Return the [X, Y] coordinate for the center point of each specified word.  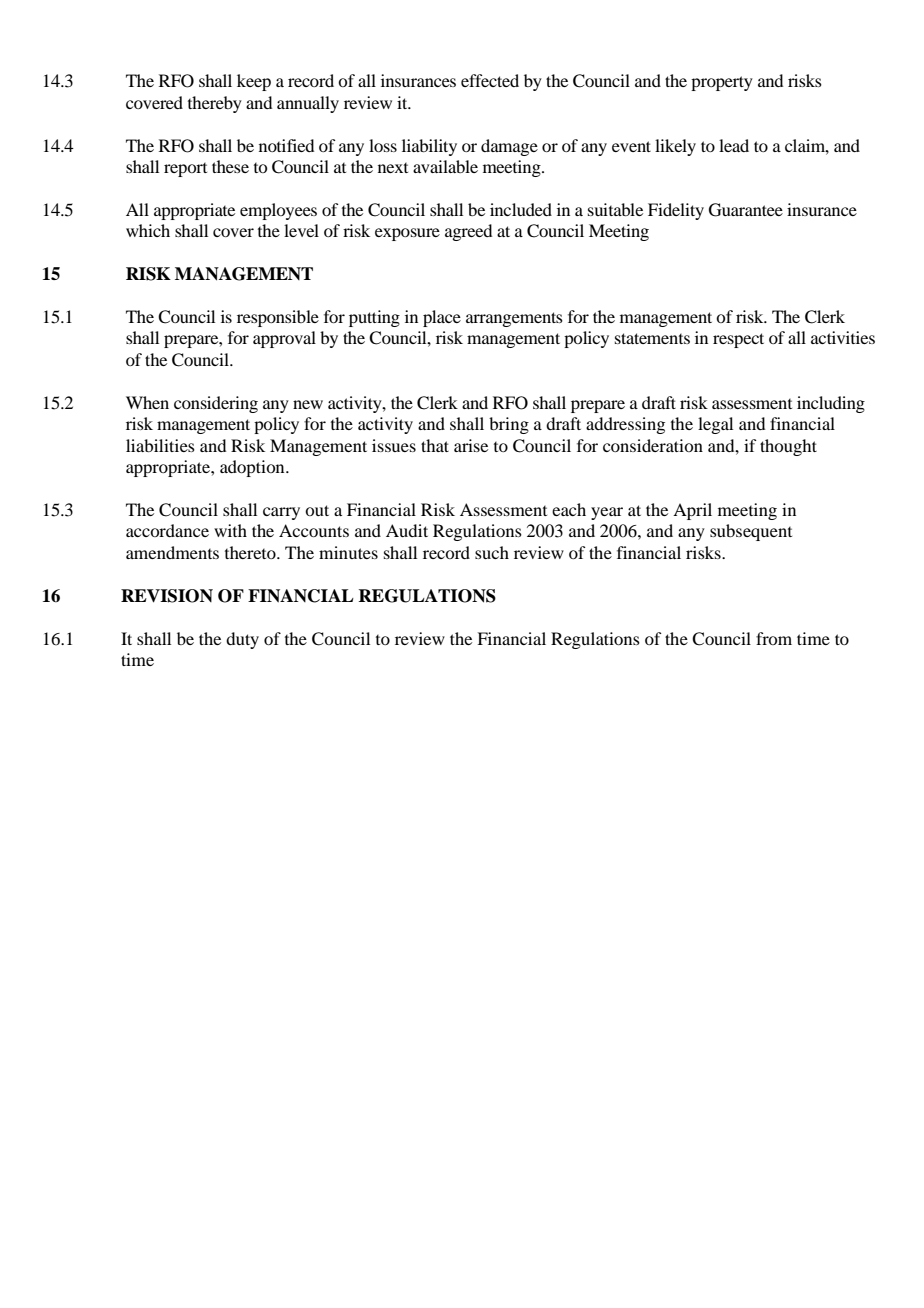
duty [242, 640]
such [492, 552]
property [722, 83]
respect [738, 340]
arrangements [514, 319]
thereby [215, 104]
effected [490, 80]
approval [284, 339]
